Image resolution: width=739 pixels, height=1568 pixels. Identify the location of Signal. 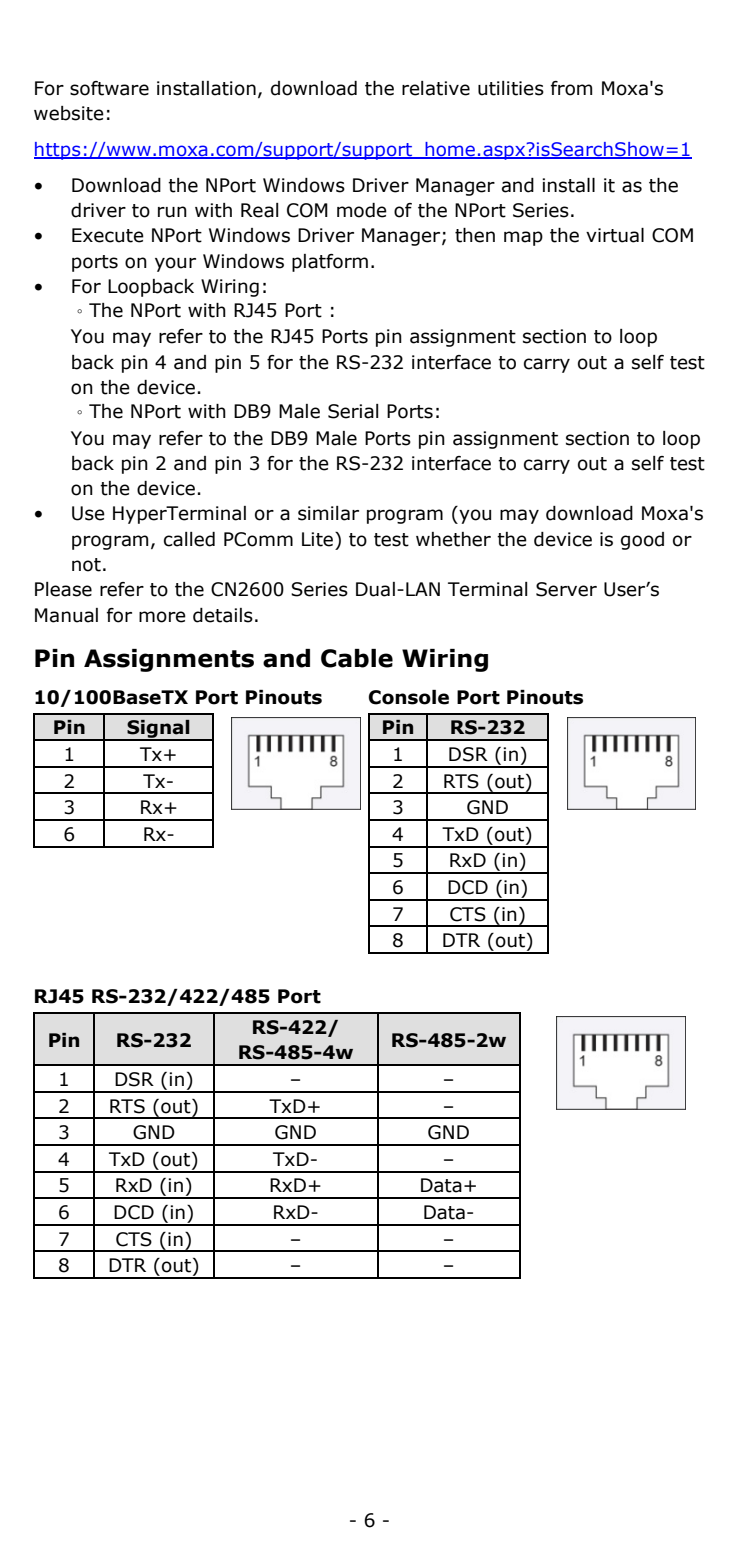
(158, 730).
